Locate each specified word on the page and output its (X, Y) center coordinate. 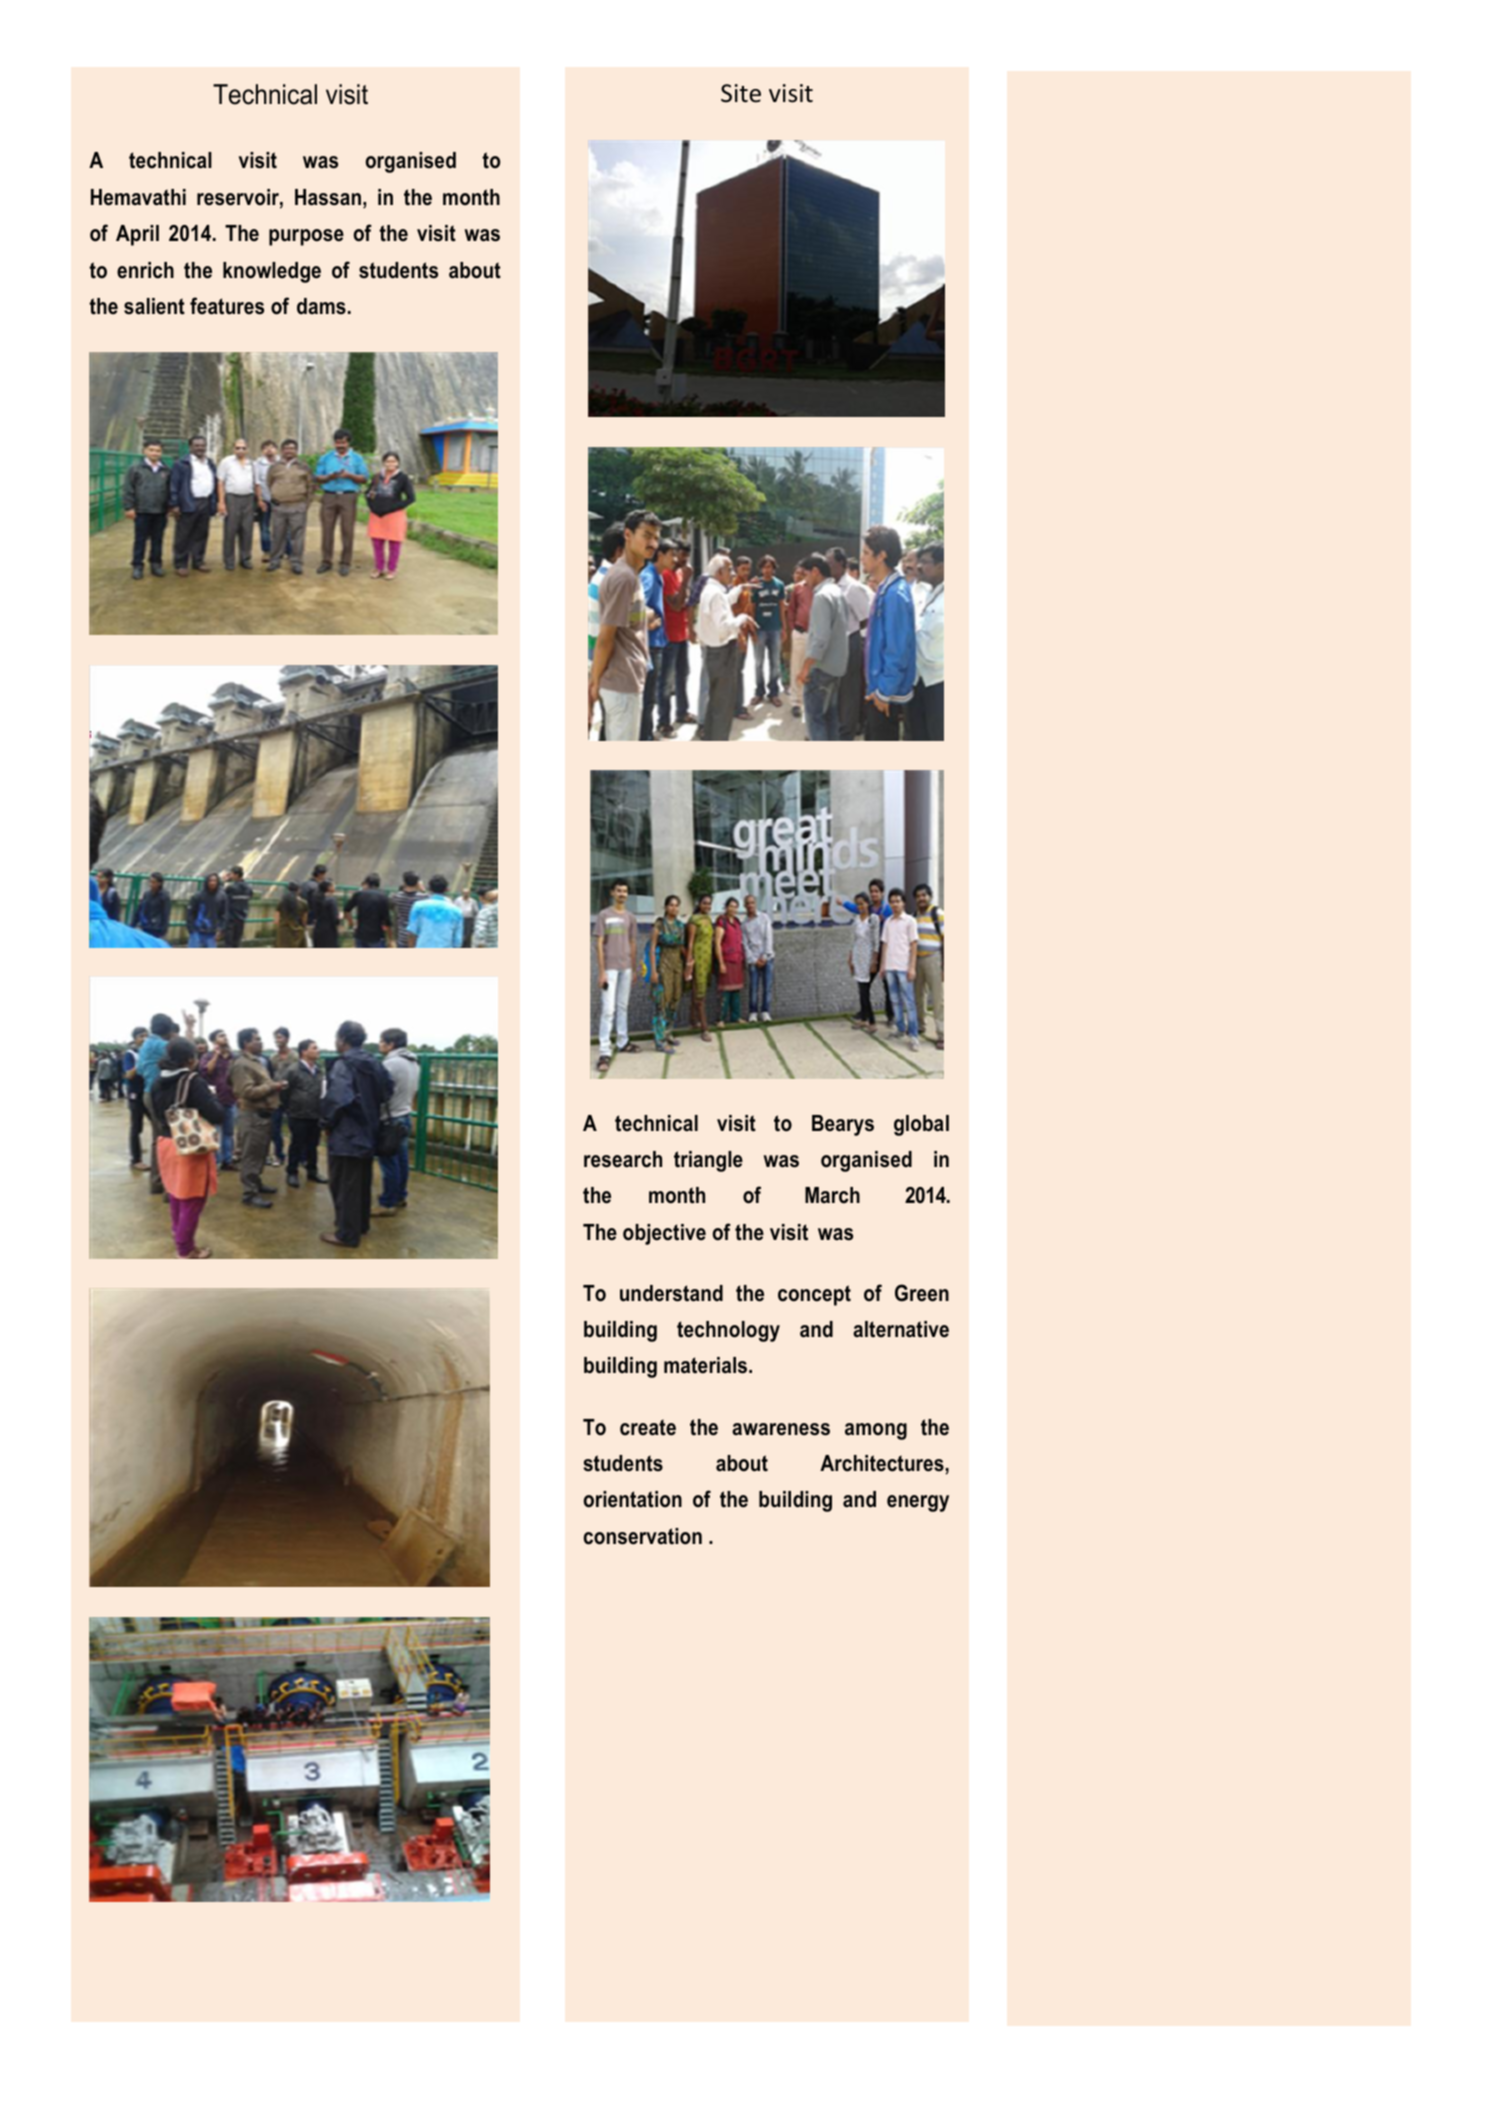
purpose (306, 237)
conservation (643, 1536)
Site (741, 93)
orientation (633, 1499)
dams (321, 306)
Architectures (883, 1464)
